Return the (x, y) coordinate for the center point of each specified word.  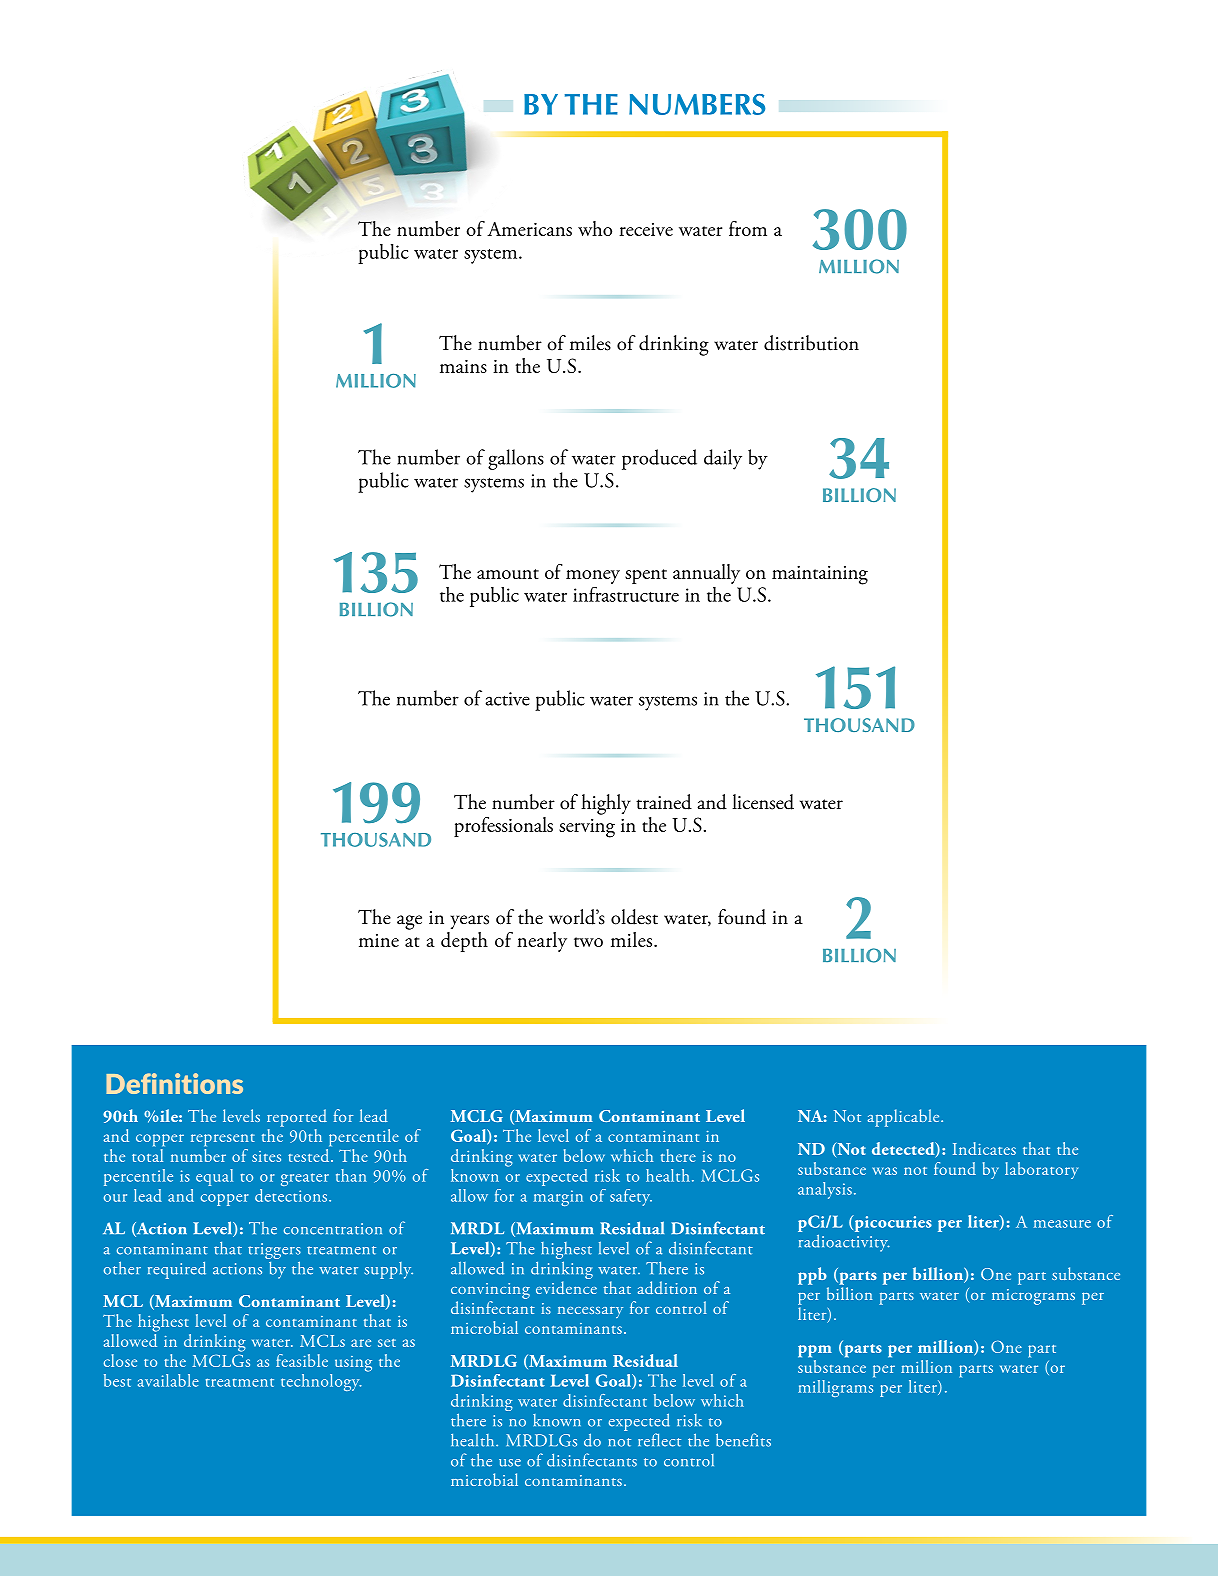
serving (587, 828)
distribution (811, 343)
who (595, 228)
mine (379, 940)
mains (463, 366)
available (168, 1380)
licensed (763, 802)
